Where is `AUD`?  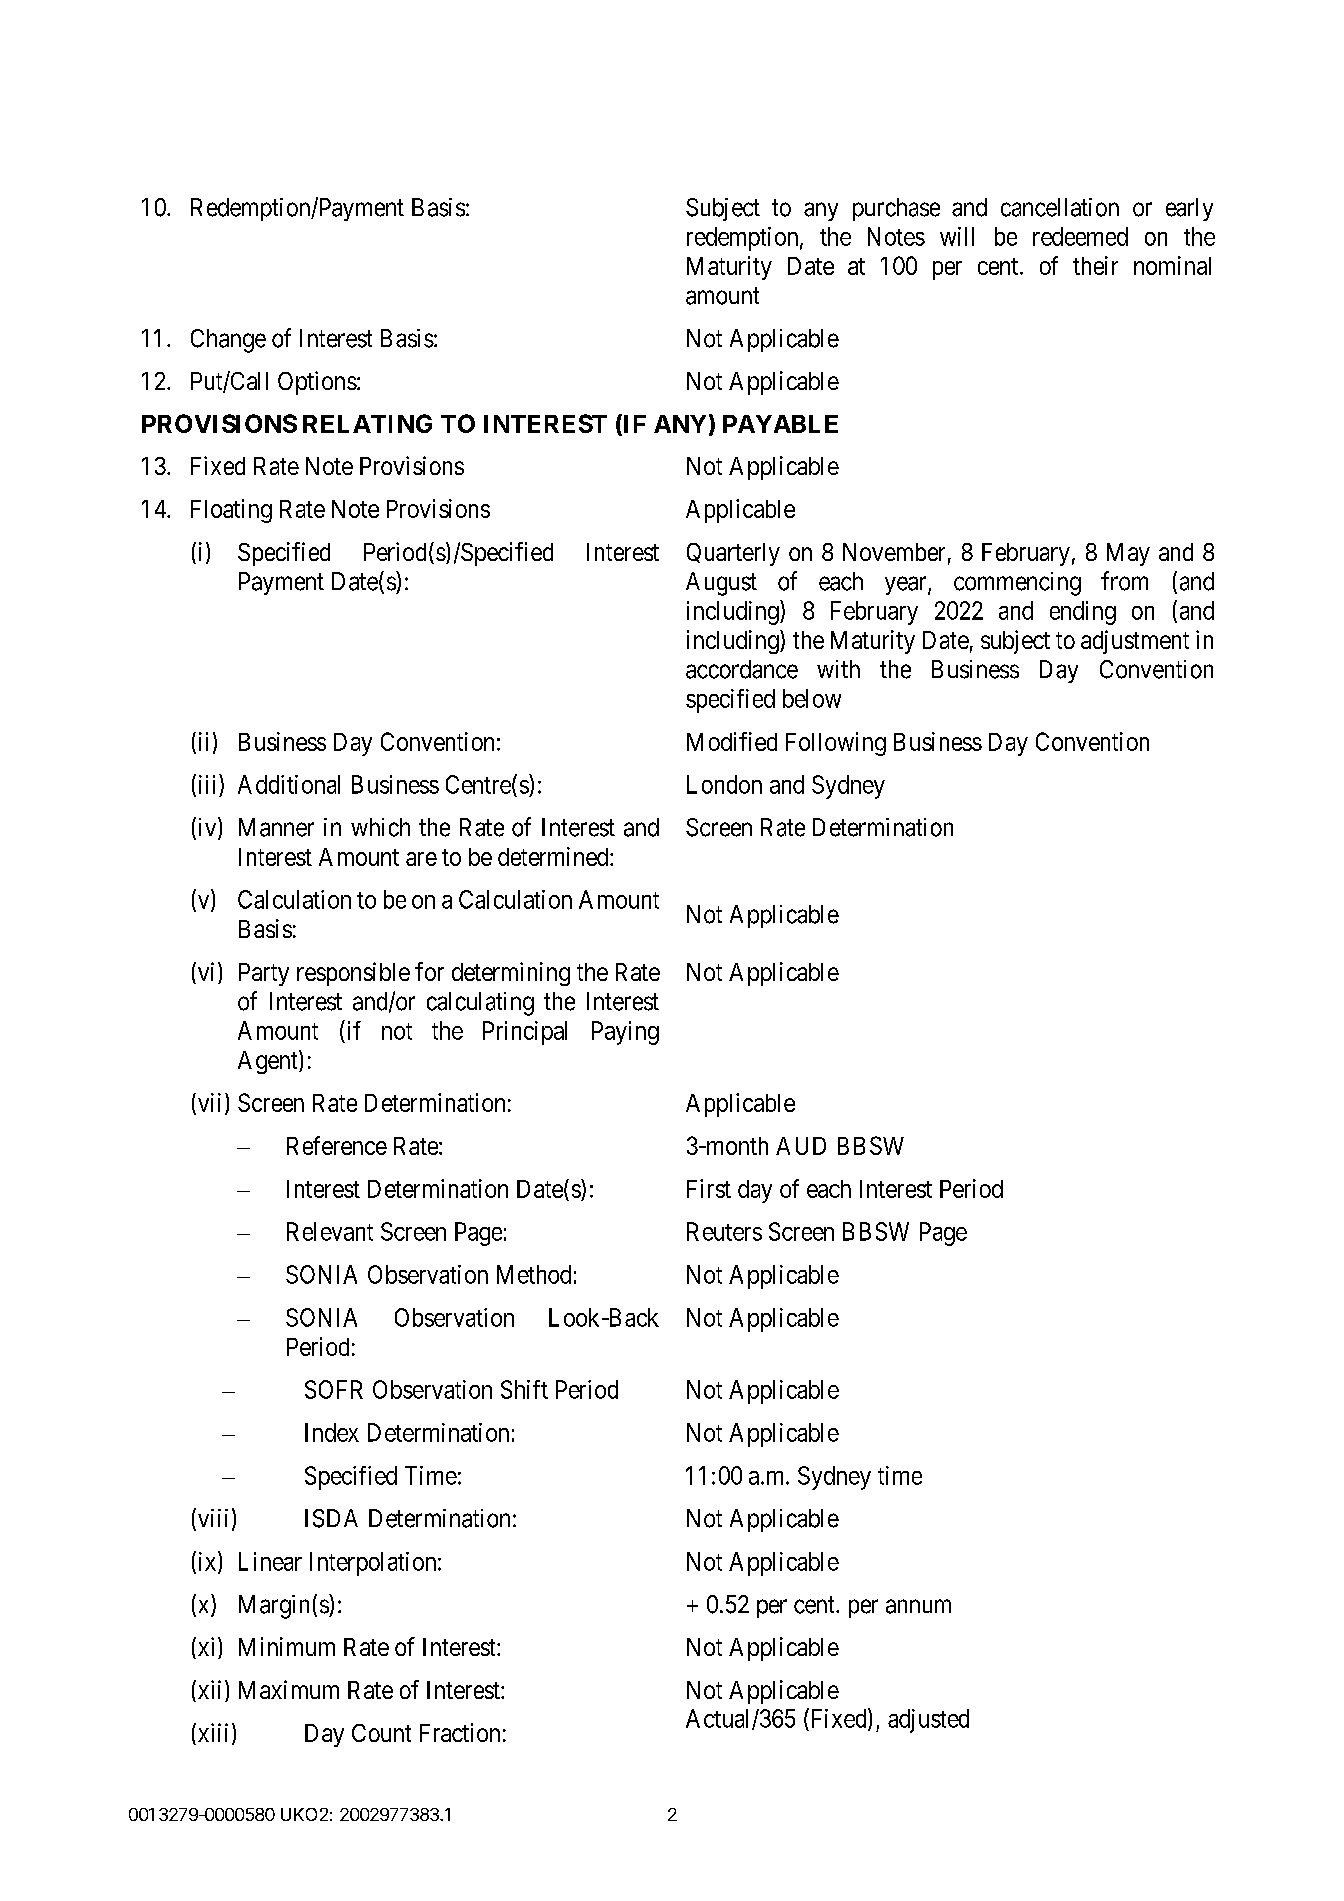 AUD is located at coordinates (801, 1146).
